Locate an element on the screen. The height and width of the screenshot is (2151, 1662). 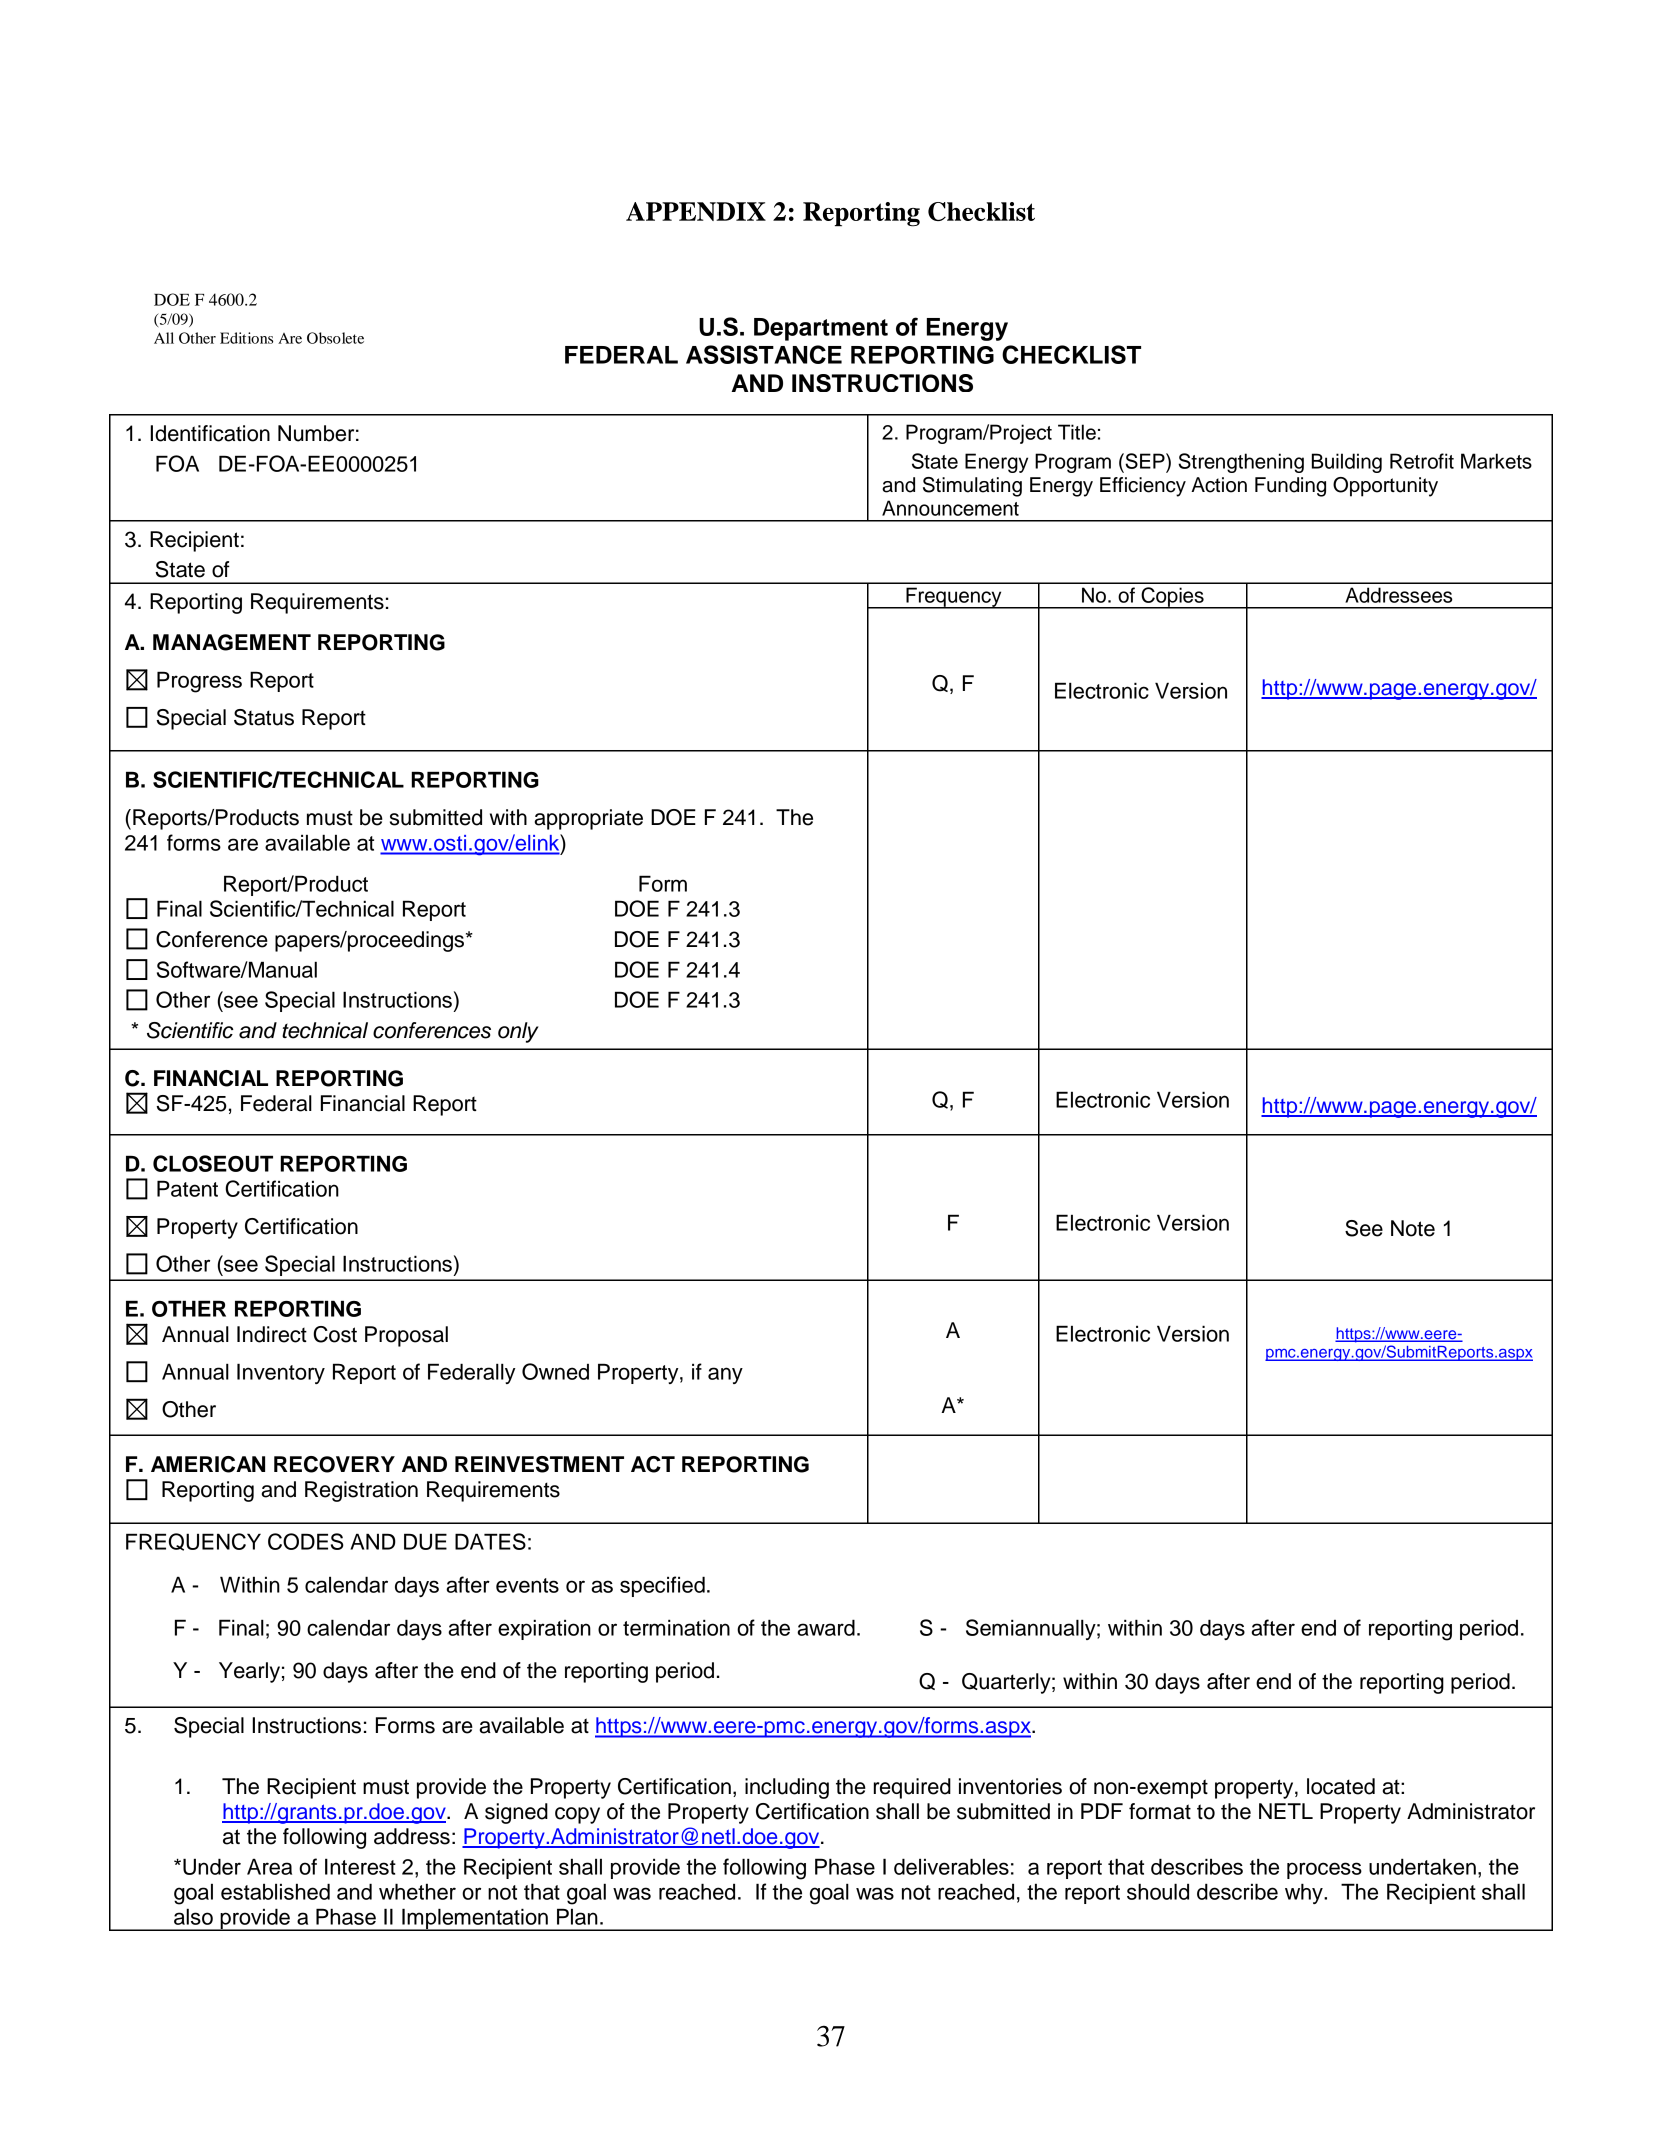
Note is located at coordinates (1413, 1228).
